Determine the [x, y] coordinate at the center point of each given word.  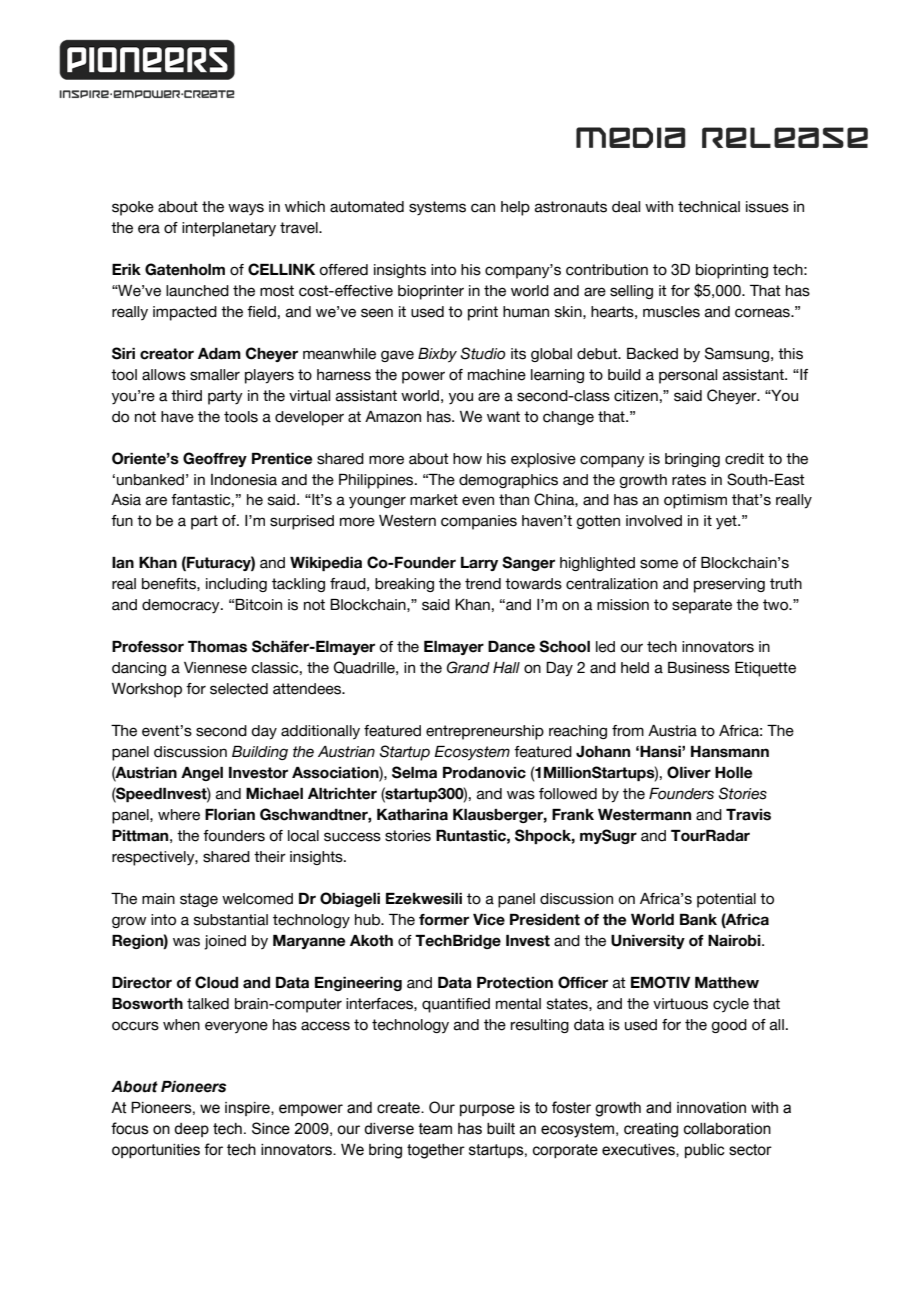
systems [437, 208]
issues [767, 207]
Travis [748, 815]
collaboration [727, 1129]
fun [122, 521]
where [179, 815]
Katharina [412, 815]
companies [479, 522]
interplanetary [229, 229]
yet [727, 522]
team [435, 1129]
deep [191, 1130]
